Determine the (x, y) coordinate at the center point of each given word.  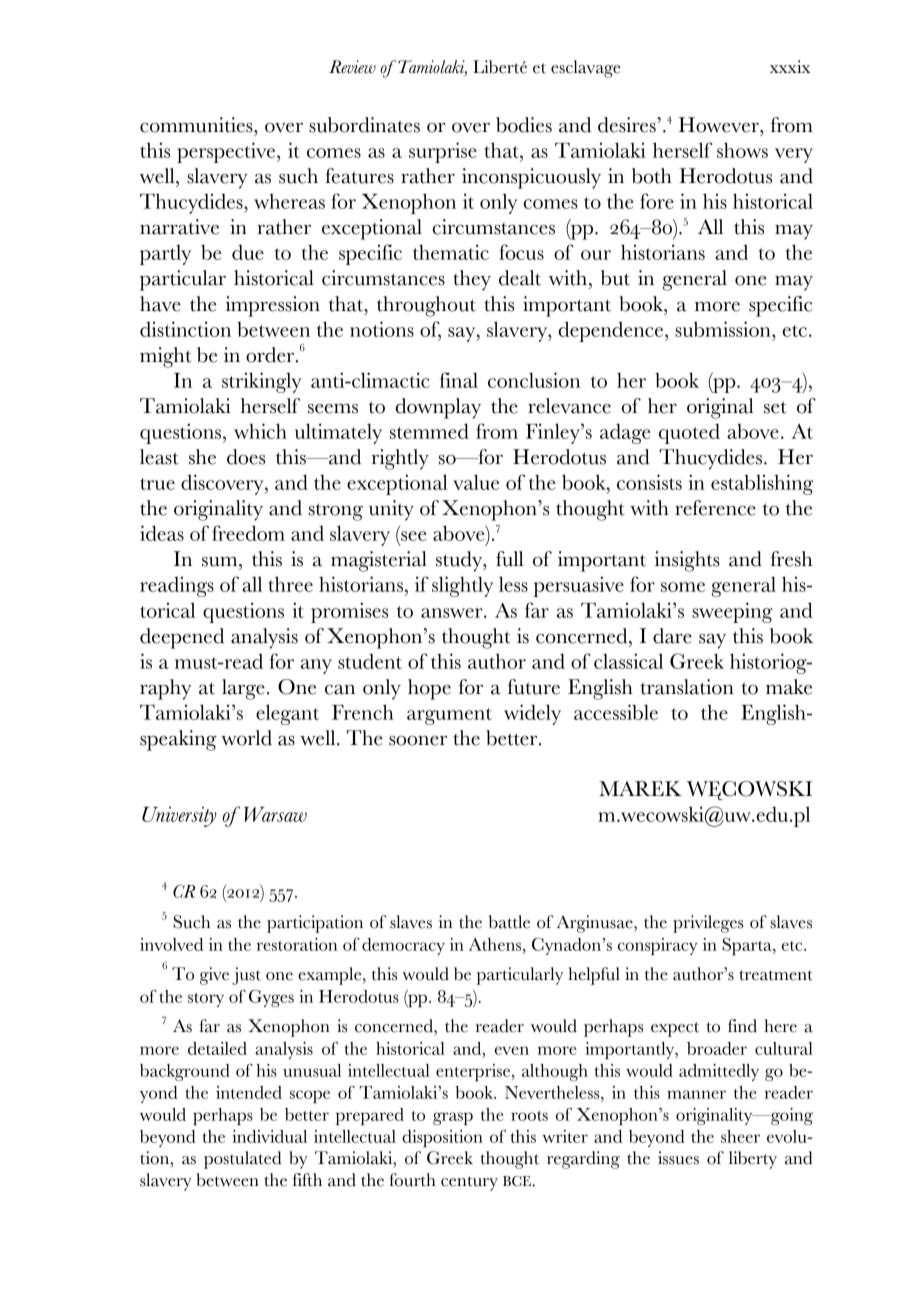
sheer (740, 1136)
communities (197, 125)
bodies (524, 125)
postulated (242, 1160)
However (719, 125)
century (469, 1183)
